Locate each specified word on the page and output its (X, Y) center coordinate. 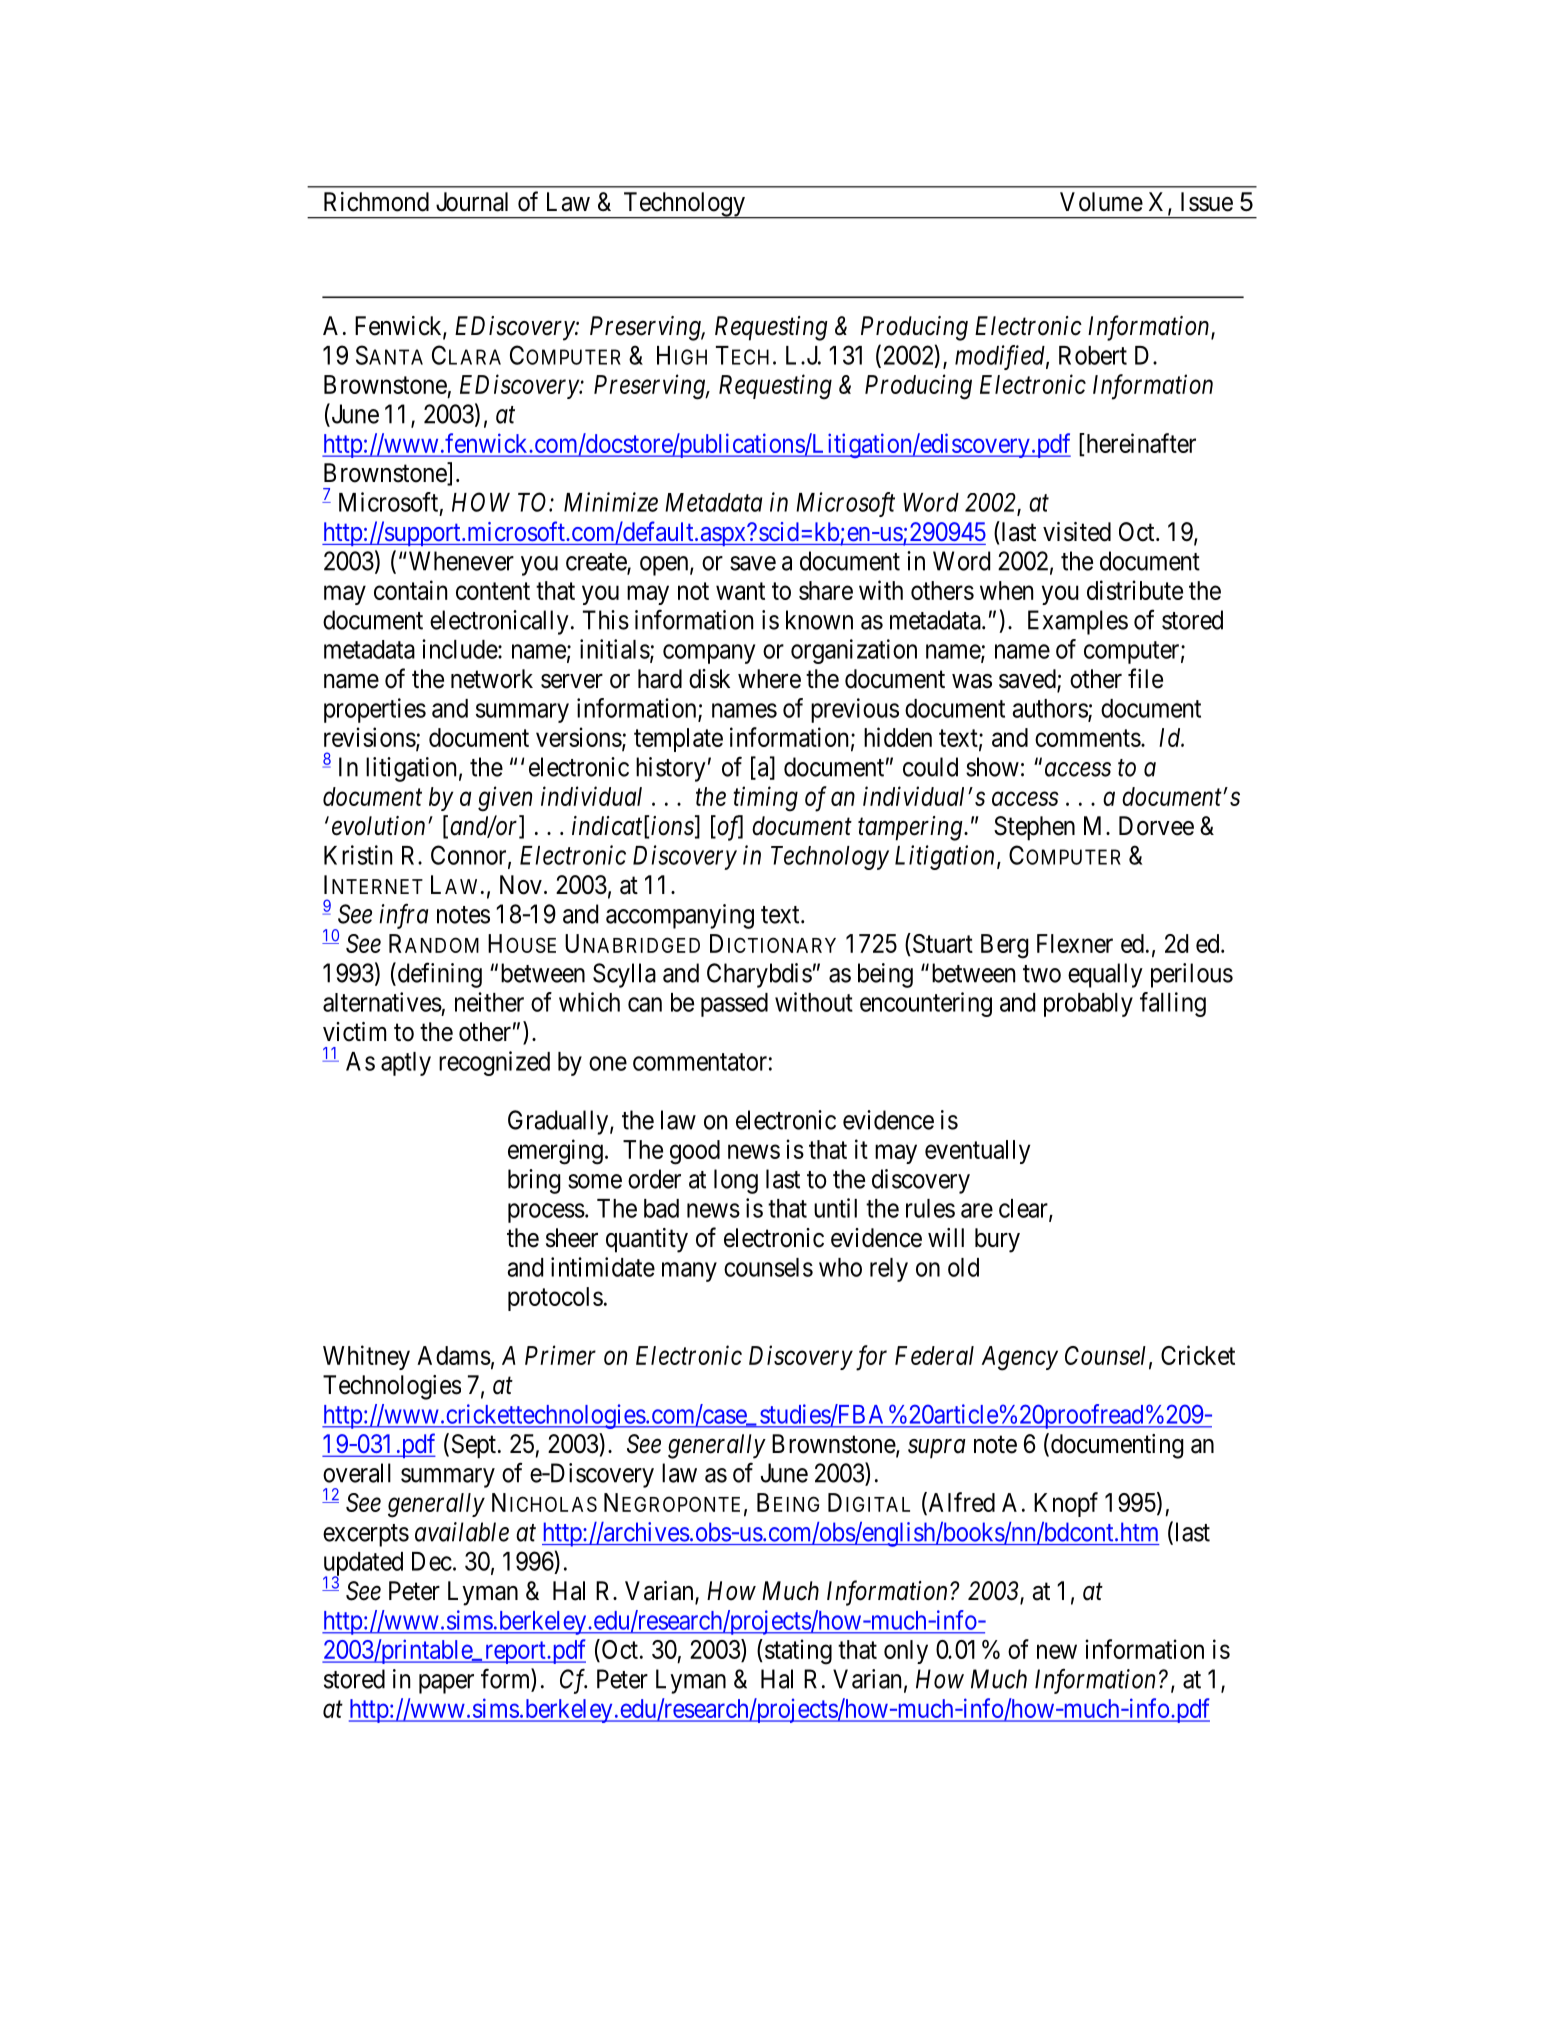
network (492, 679)
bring (534, 1181)
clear (1024, 1209)
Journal (472, 202)
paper (446, 1684)
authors (1050, 709)
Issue (1207, 202)
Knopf (1066, 1504)
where (769, 679)
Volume (1101, 202)
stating (798, 1652)
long (736, 1181)
